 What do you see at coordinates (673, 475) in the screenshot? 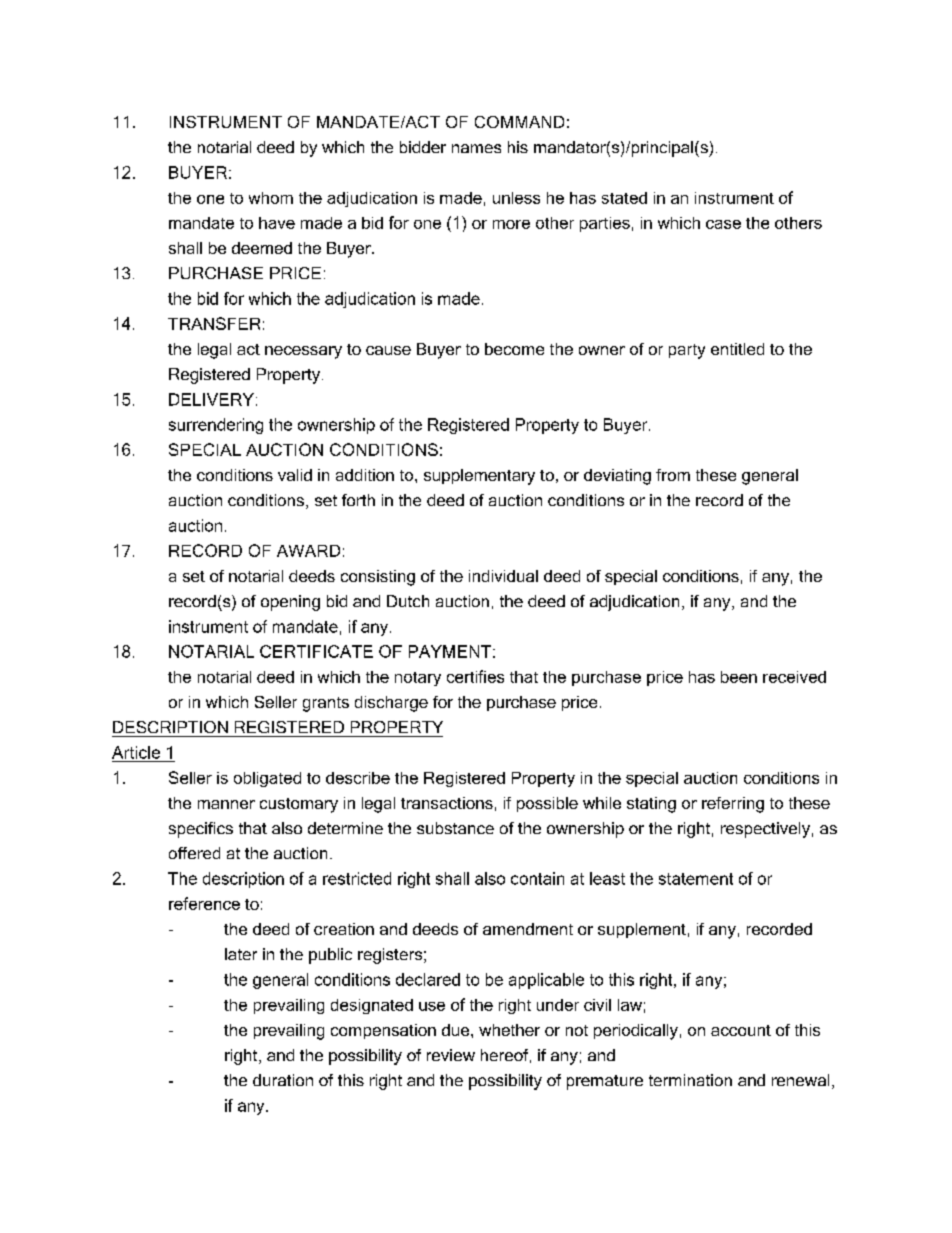
I see `from` at bounding box center [673, 475].
